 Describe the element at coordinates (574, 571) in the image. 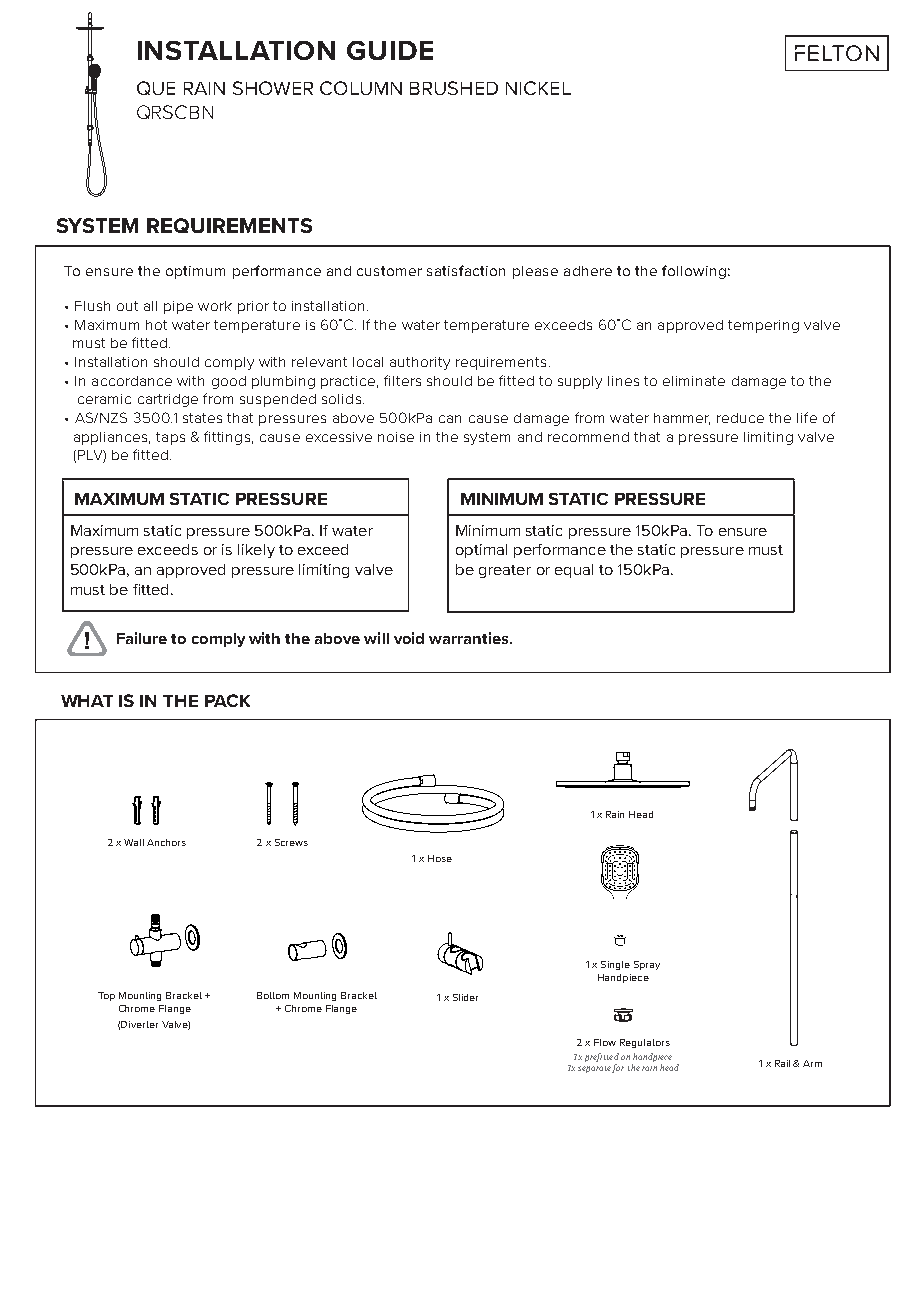

I see `equal` at that location.
